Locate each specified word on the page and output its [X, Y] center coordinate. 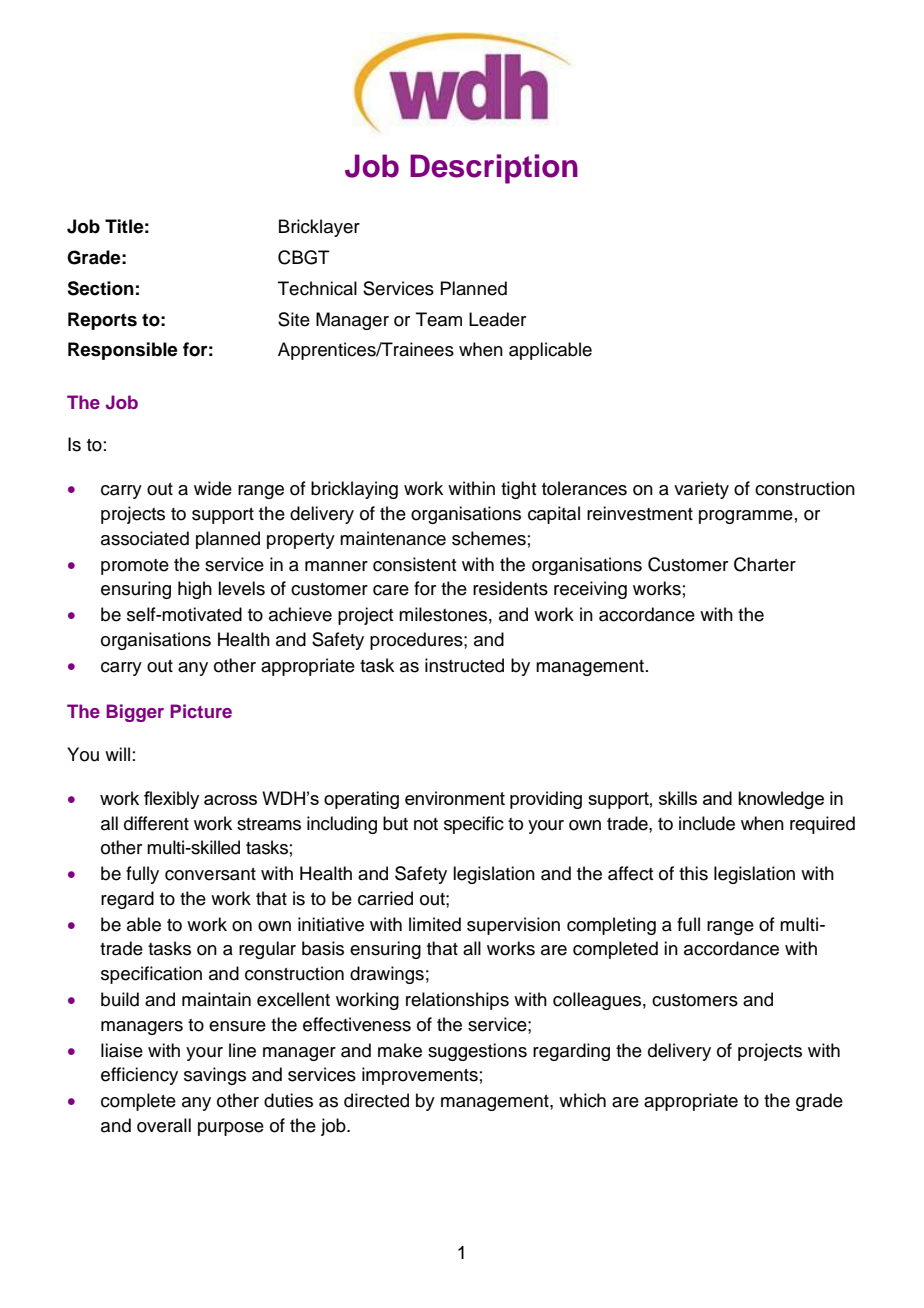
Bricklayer [319, 228]
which [582, 1100]
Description [494, 169]
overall [164, 1125]
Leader [497, 319]
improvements [420, 1076]
